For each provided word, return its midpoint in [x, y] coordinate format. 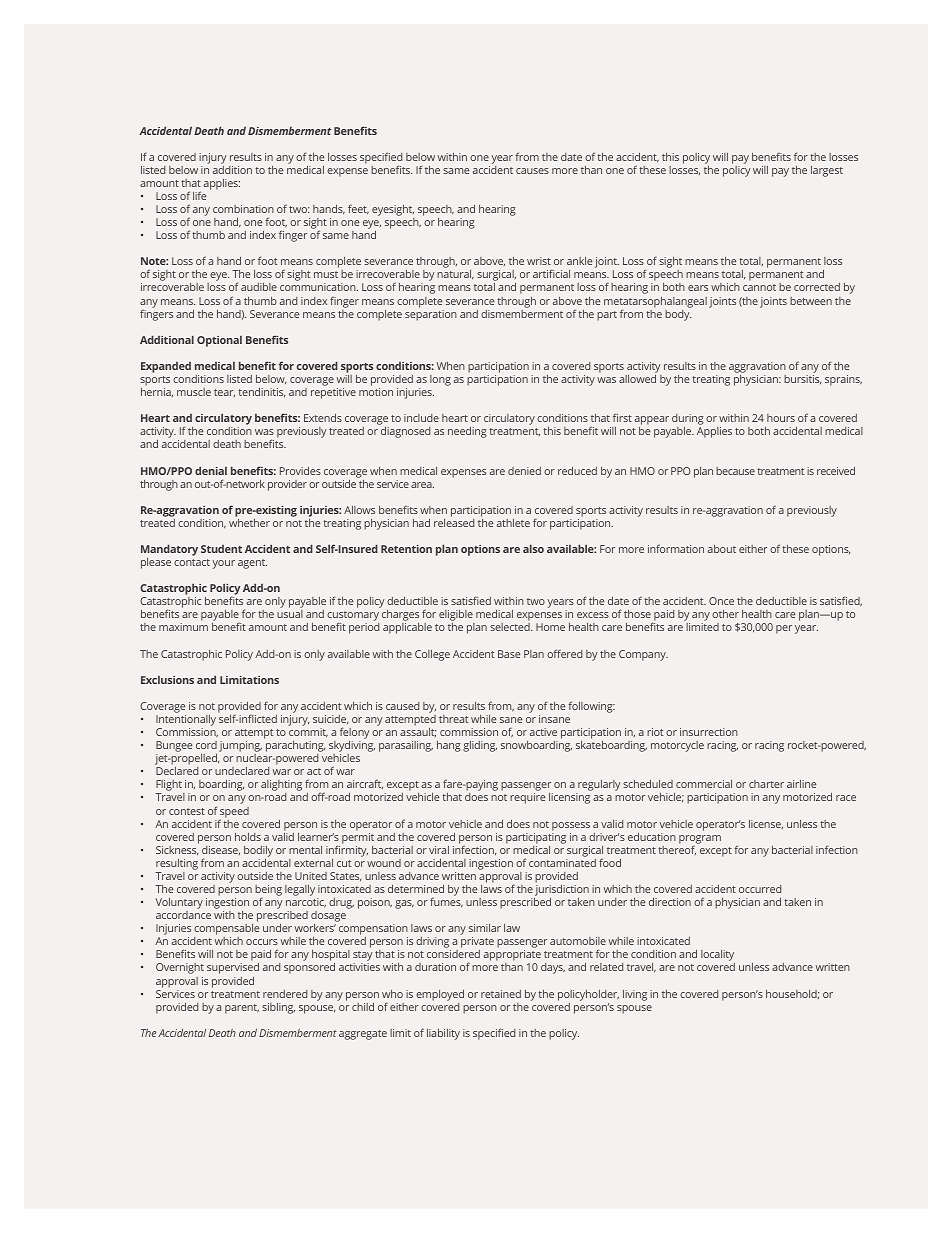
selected [511, 627]
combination [243, 209]
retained [501, 994]
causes [532, 171]
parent [242, 1009]
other [725, 614]
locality [718, 957]
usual [290, 614]
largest [827, 171]
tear [224, 393]
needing [467, 432]
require [527, 798]
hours [781, 418]
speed [234, 813]
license [766, 824]
